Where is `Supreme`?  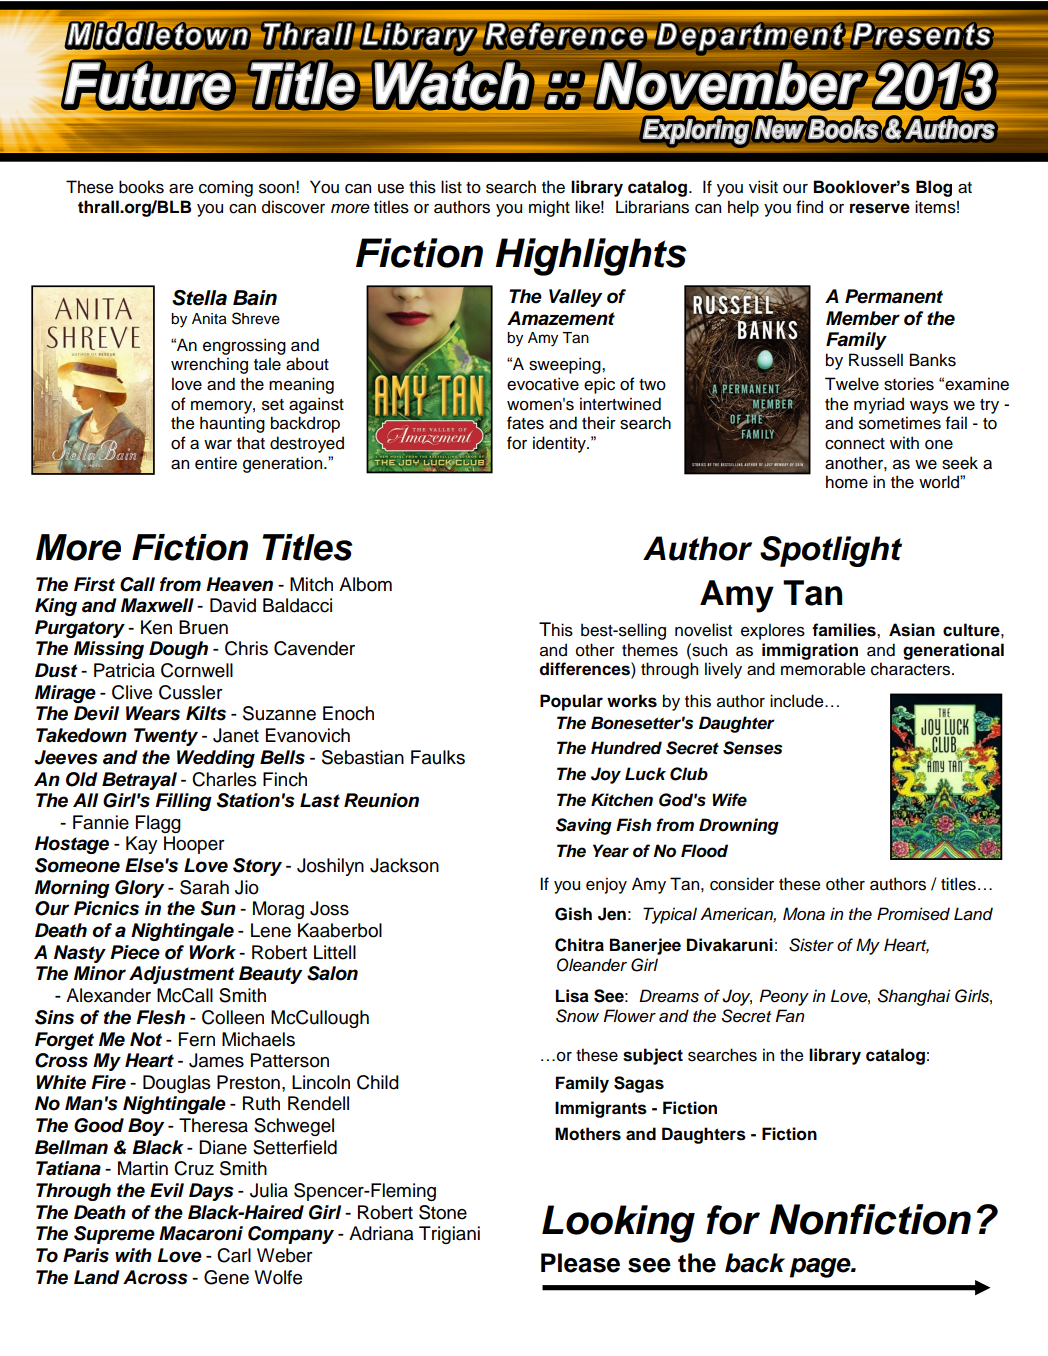 Supreme is located at coordinates (114, 1235).
